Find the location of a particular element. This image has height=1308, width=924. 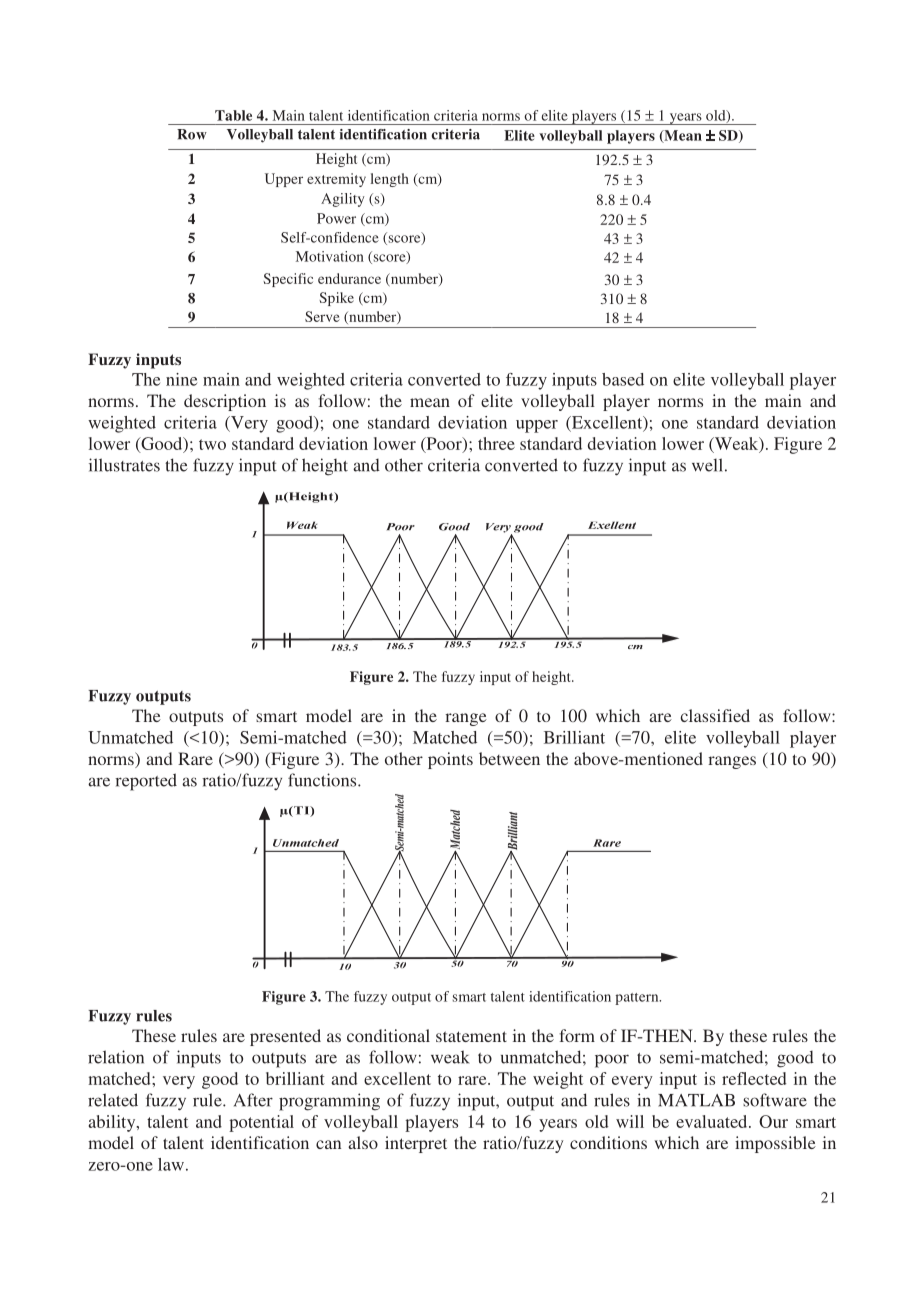

points is located at coordinates (450, 760).
